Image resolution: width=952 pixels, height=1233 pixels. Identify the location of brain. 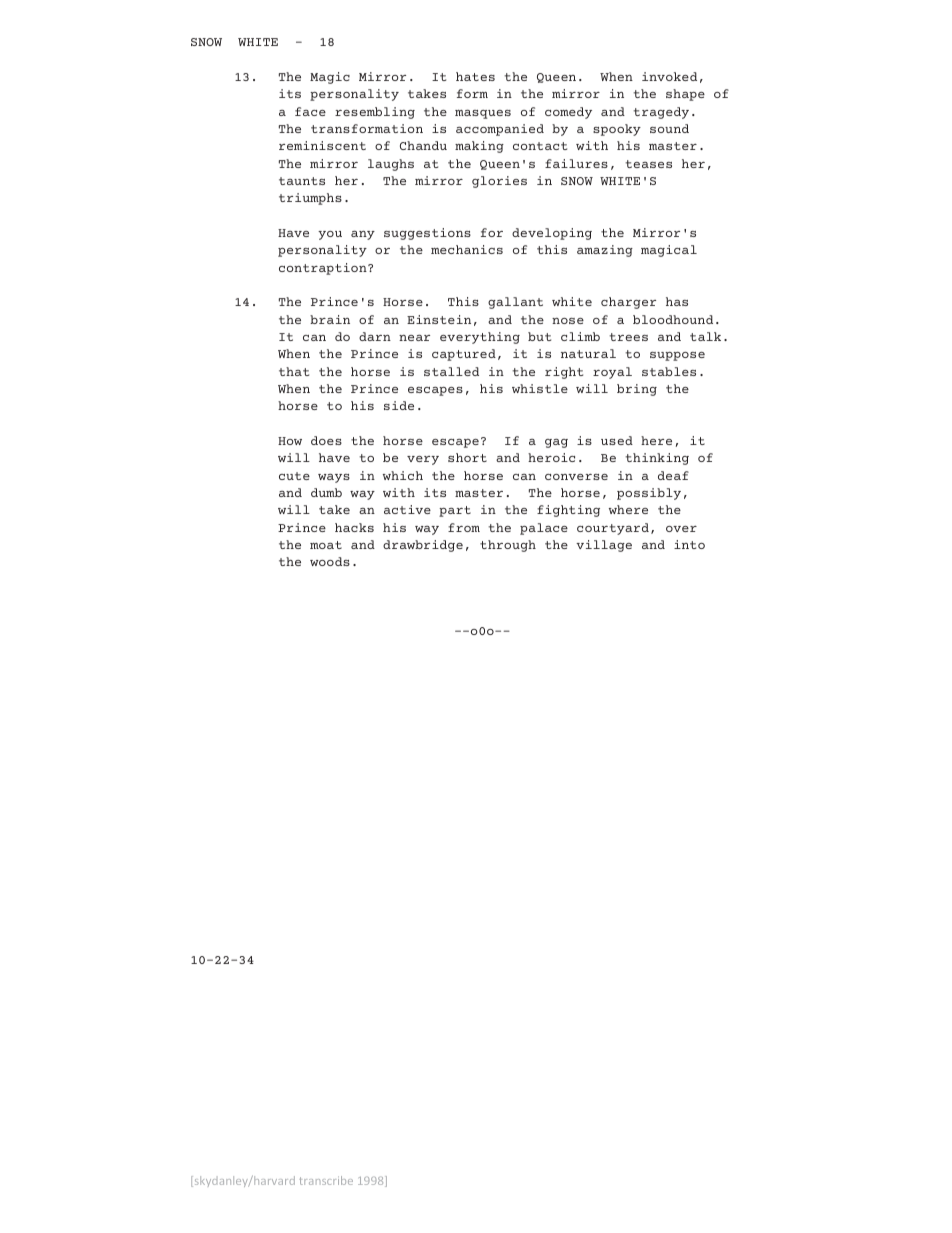
(330, 319).
